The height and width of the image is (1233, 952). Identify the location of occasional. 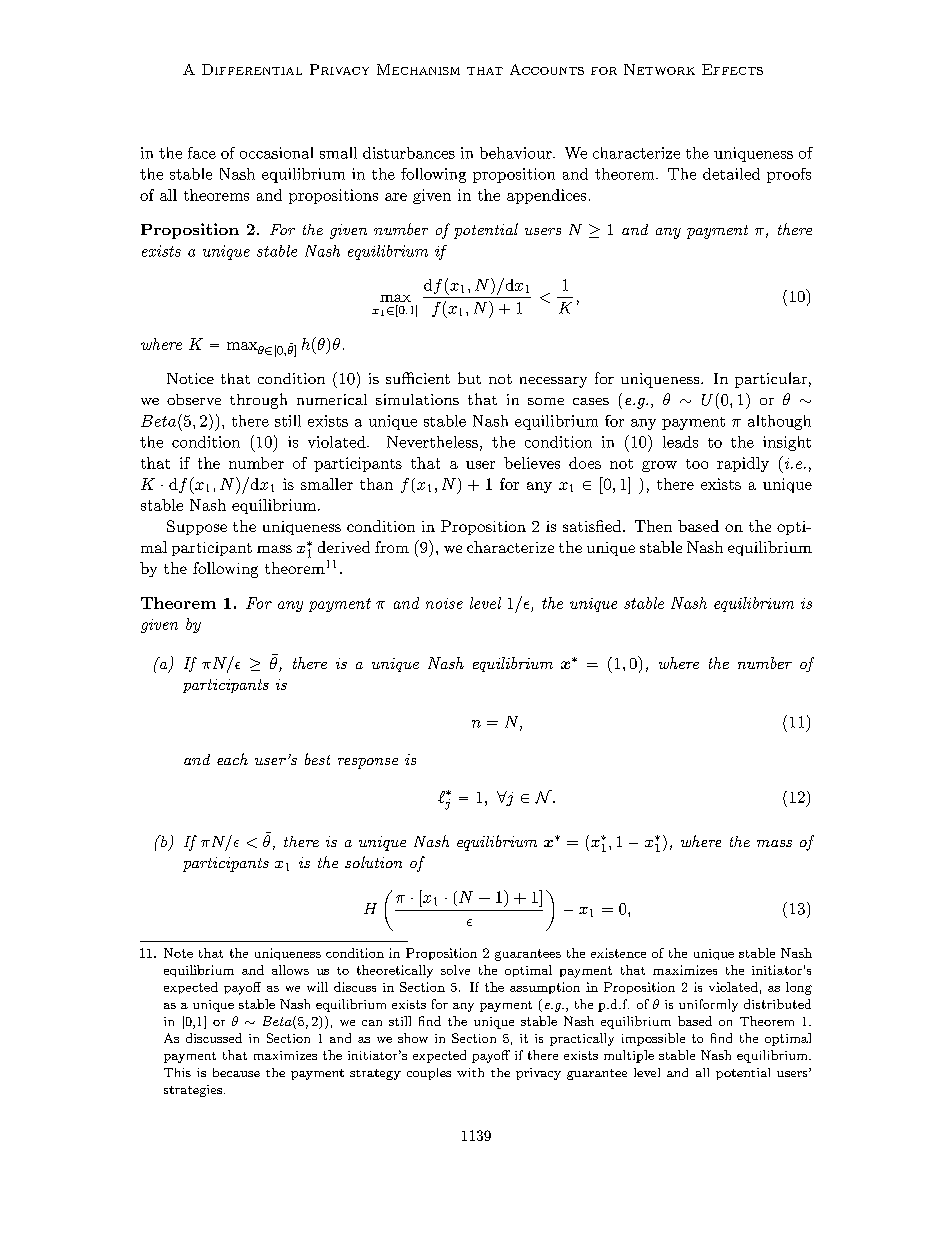
(276, 153).
